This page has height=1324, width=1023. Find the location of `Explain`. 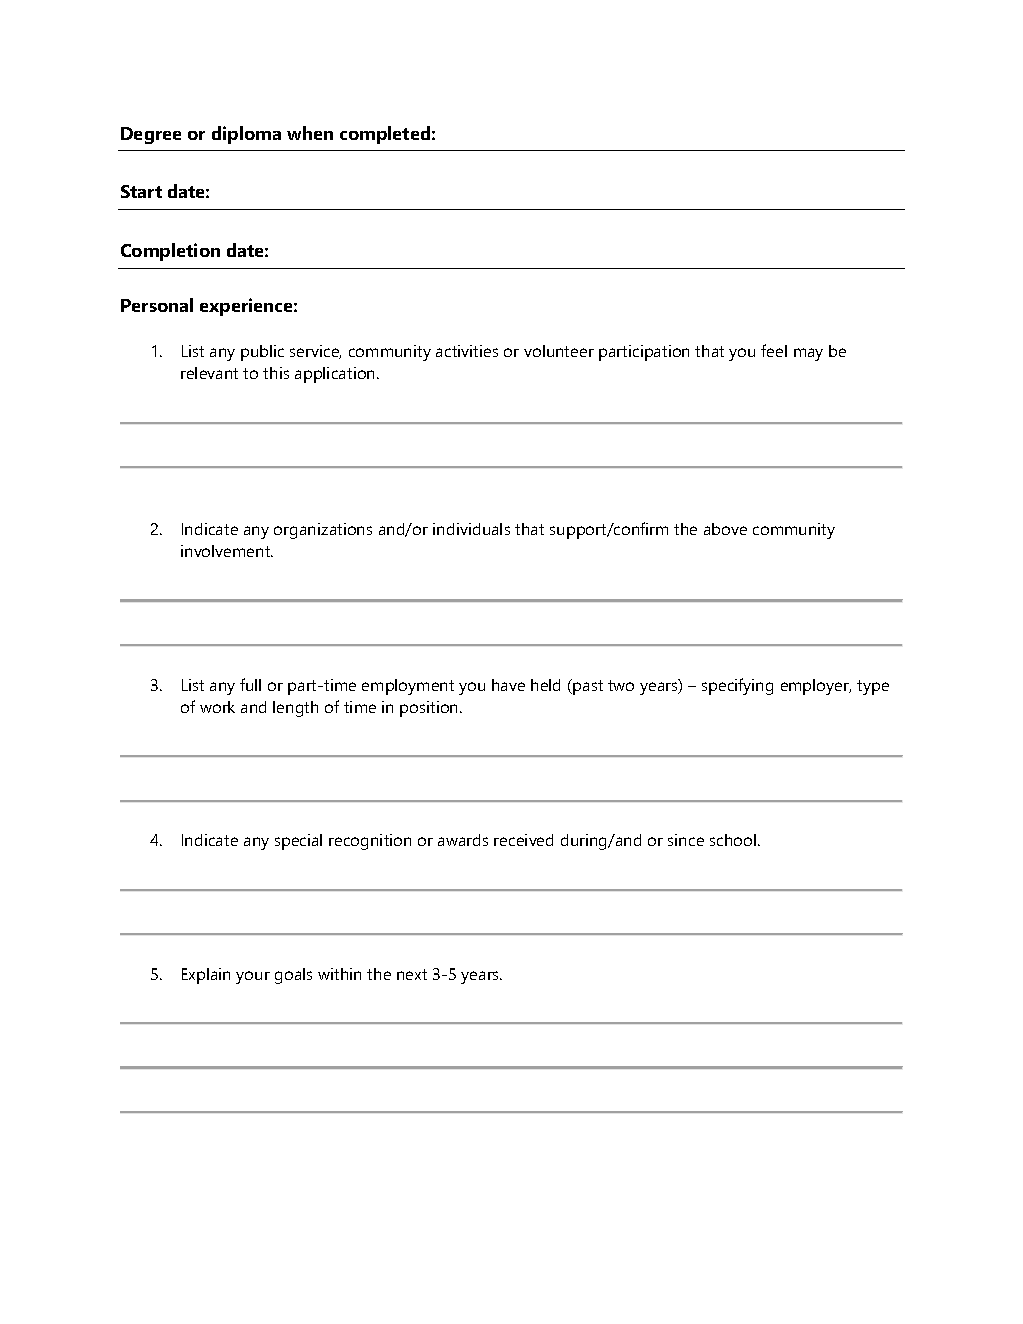

Explain is located at coordinates (206, 976).
